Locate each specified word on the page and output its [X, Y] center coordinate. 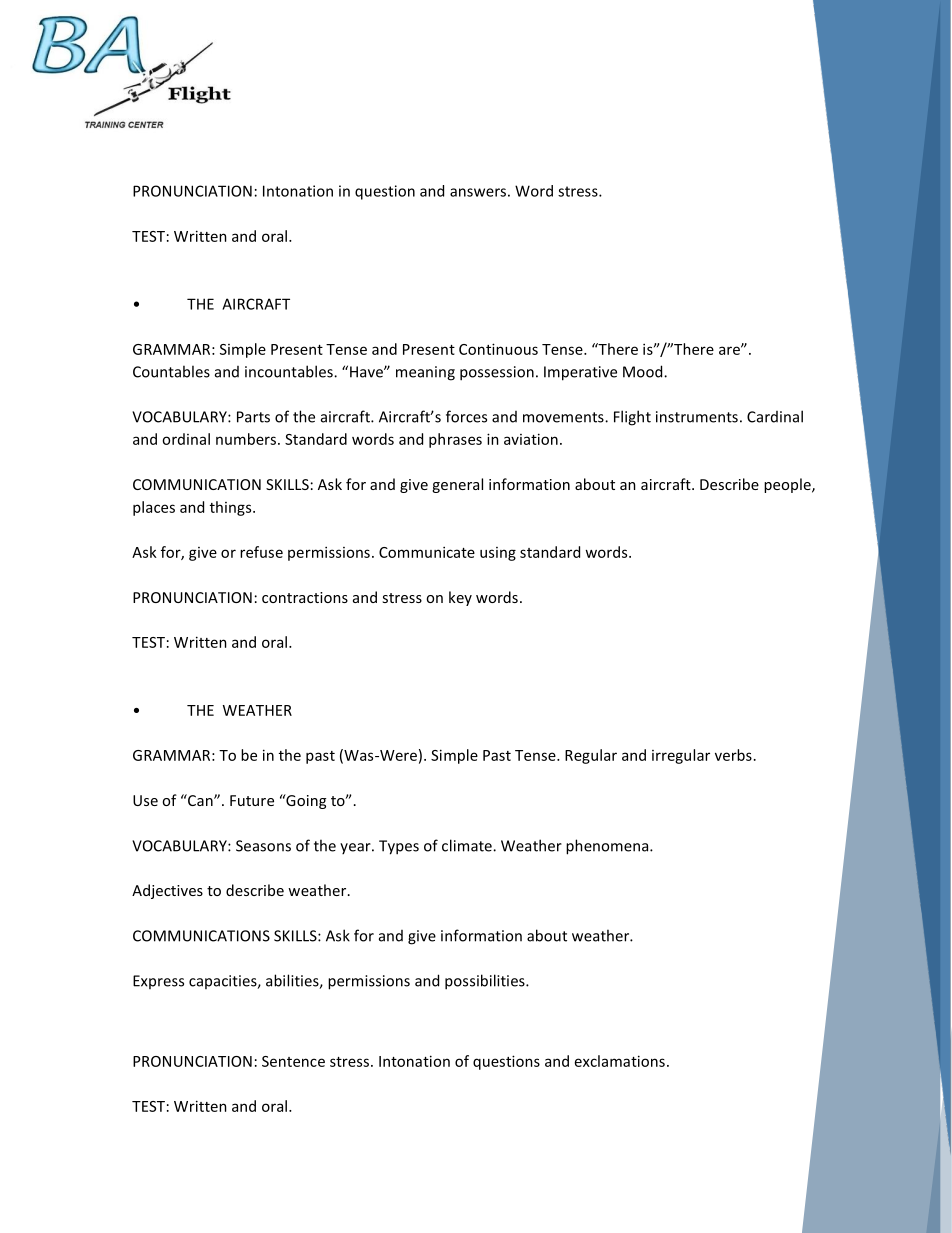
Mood [644, 371]
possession [497, 373]
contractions [305, 597]
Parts [253, 417]
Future [252, 800]
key [460, 598]
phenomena [608, 847]
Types [399, 847]
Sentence [293, 1061]
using [498, 554]
